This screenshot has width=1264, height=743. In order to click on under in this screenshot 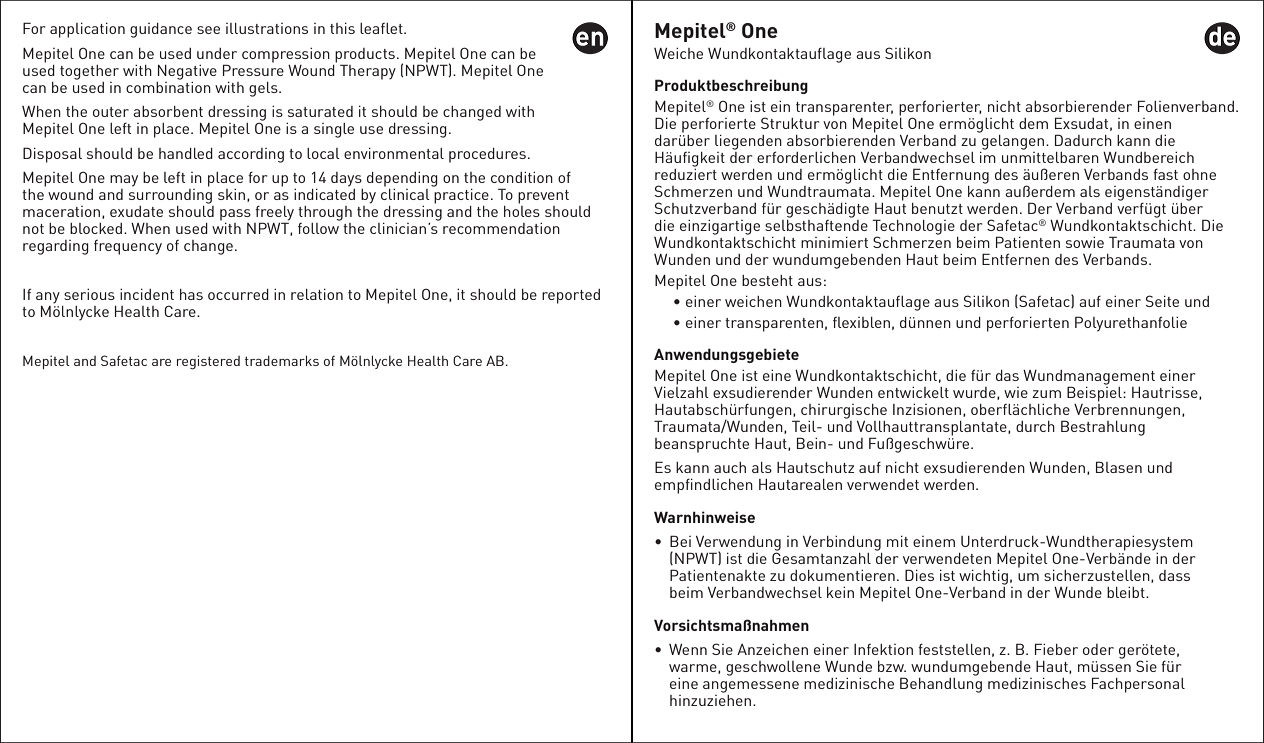, I will do `click(217, 53)`.
